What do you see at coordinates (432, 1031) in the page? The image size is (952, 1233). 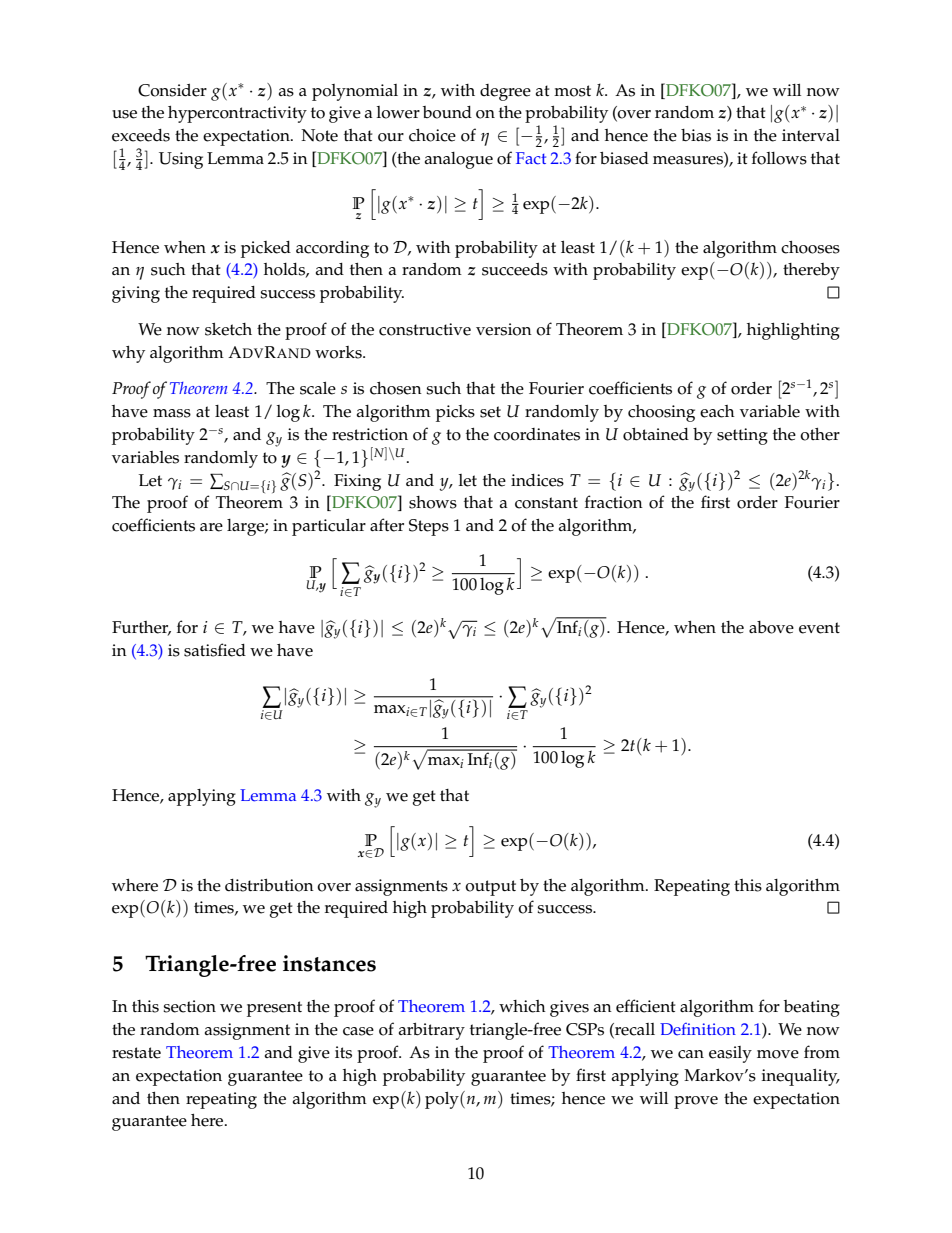 I see `arbitrary` at bounding box center [432, 1031].
